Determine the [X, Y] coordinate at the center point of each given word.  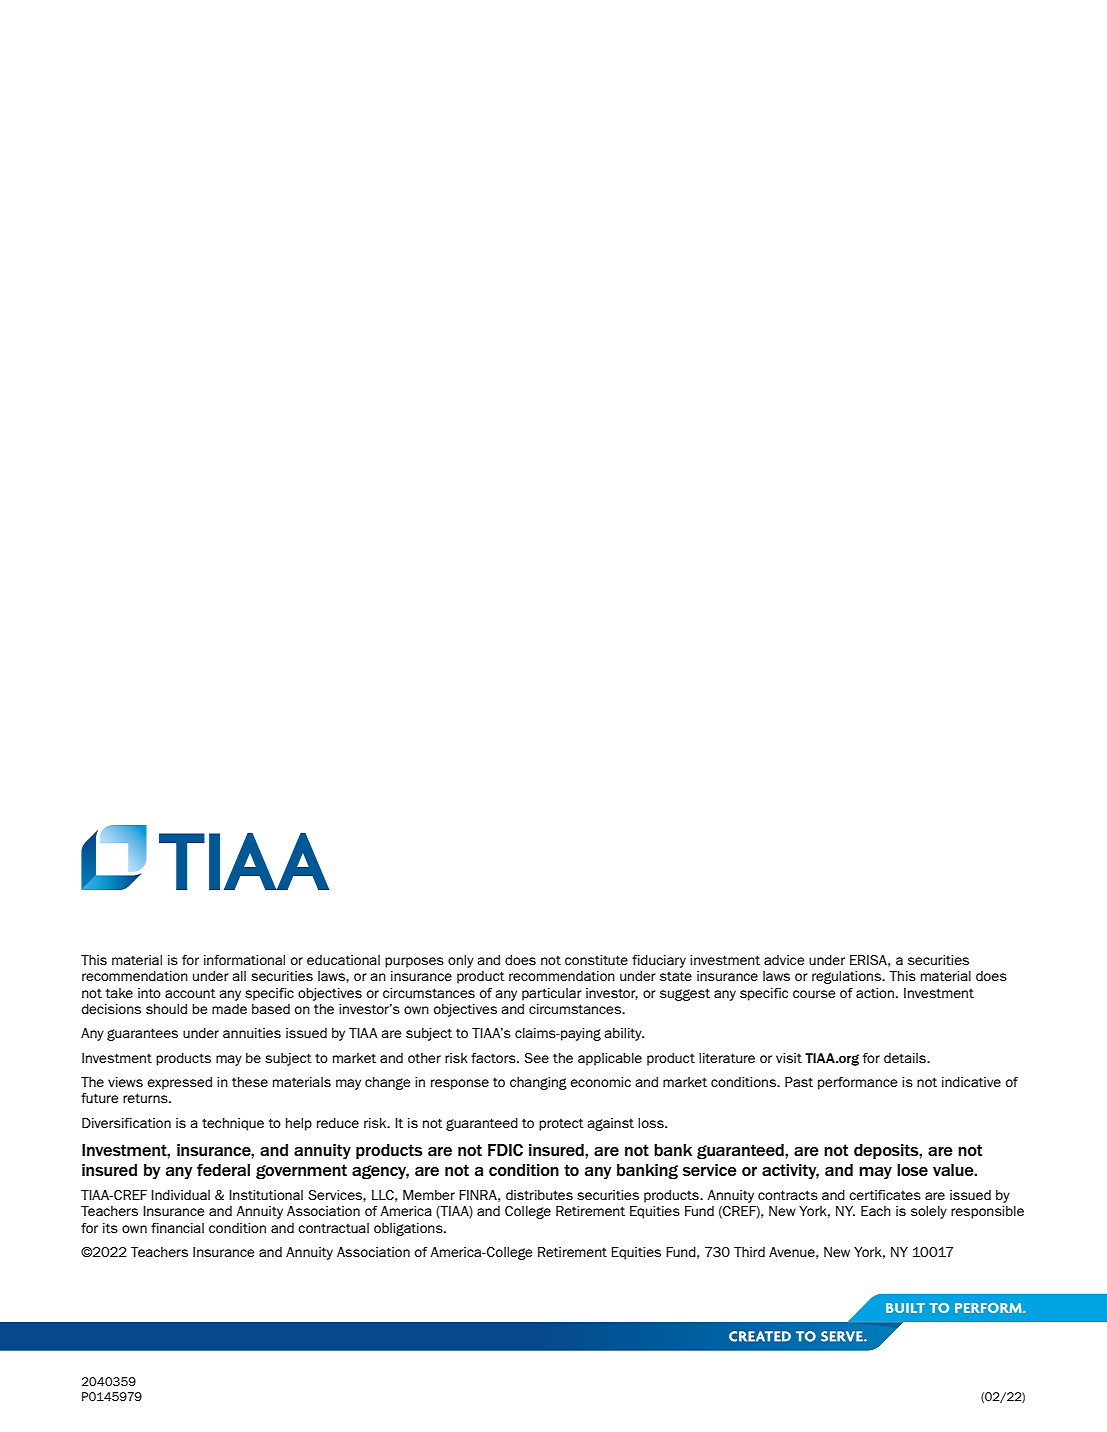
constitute [596, 960]
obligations [409, 1229]
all [239, 976]
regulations [847, 977]
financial [177, 1228]
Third [749, 1252]
